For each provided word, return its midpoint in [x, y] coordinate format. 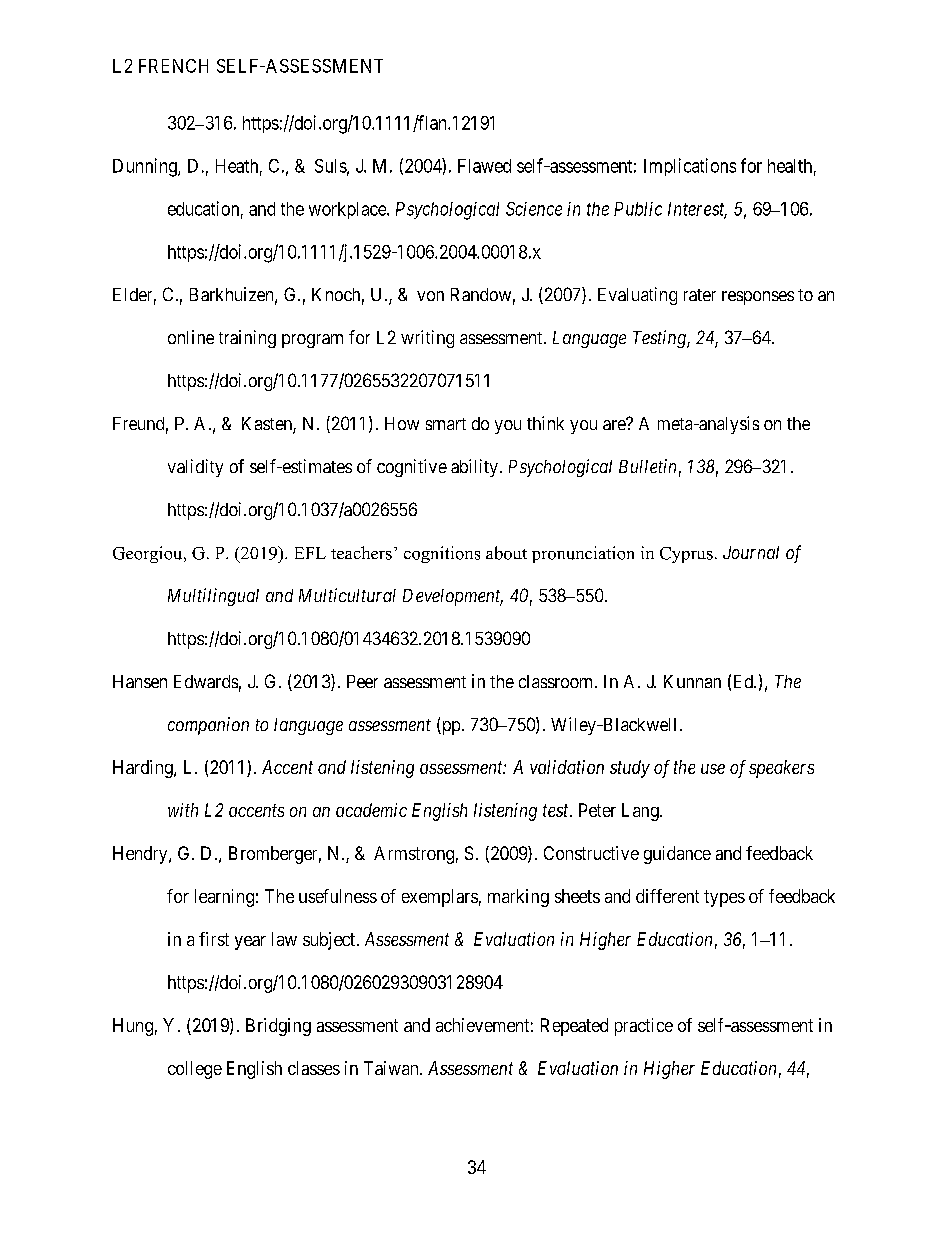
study [630, 769]
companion [208, 726]
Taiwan [392, 1068]
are [615, 424]
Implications [690, 167]
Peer [362, 681]
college [195, 1070]
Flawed [484, 166]
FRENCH [173, 66]
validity [195, 468]
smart [446, 424]
